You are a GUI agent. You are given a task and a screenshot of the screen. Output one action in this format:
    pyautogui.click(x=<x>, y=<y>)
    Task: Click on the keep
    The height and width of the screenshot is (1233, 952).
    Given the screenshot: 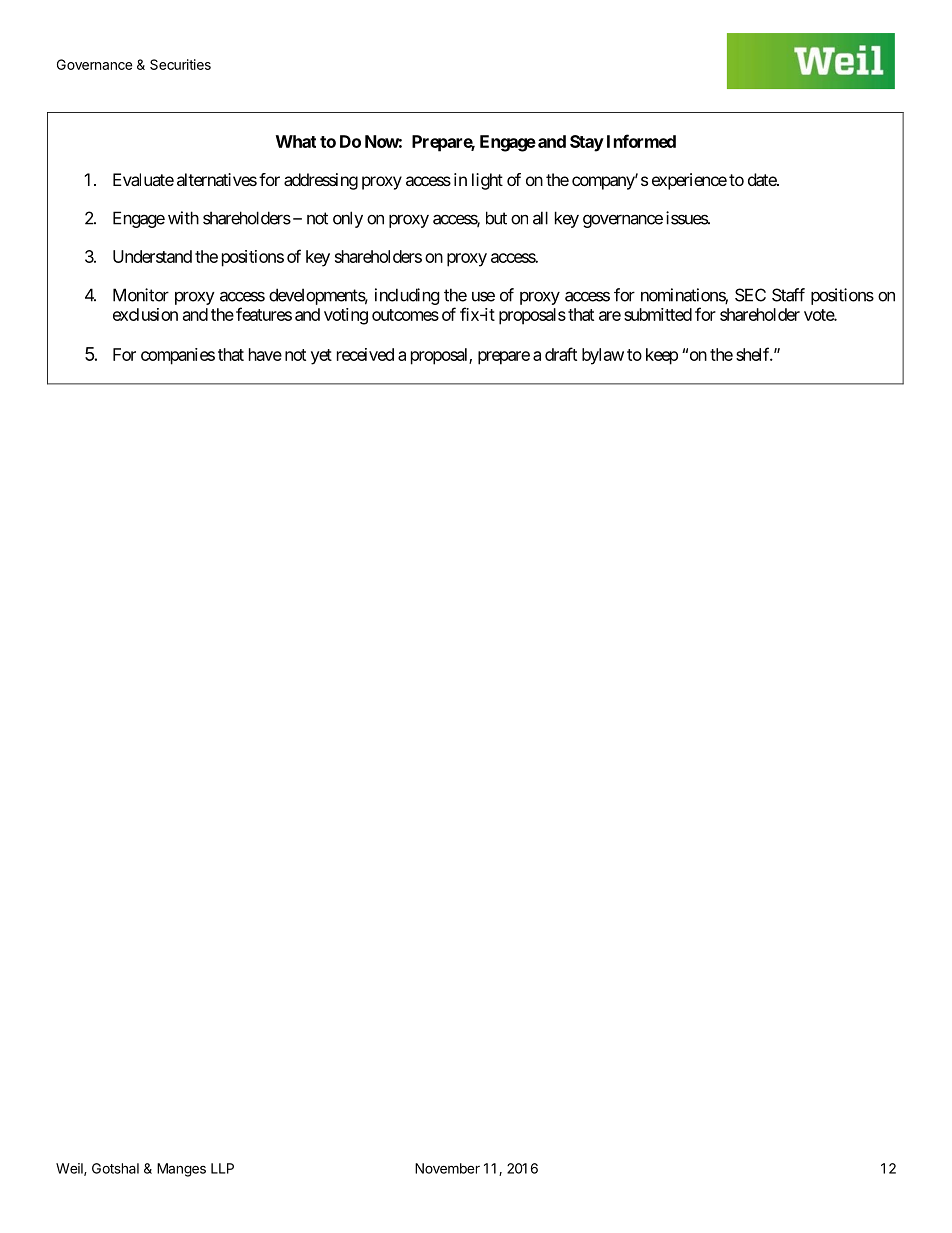 What is the action you would take?
    pyautogui.click(x=662, y=356)
